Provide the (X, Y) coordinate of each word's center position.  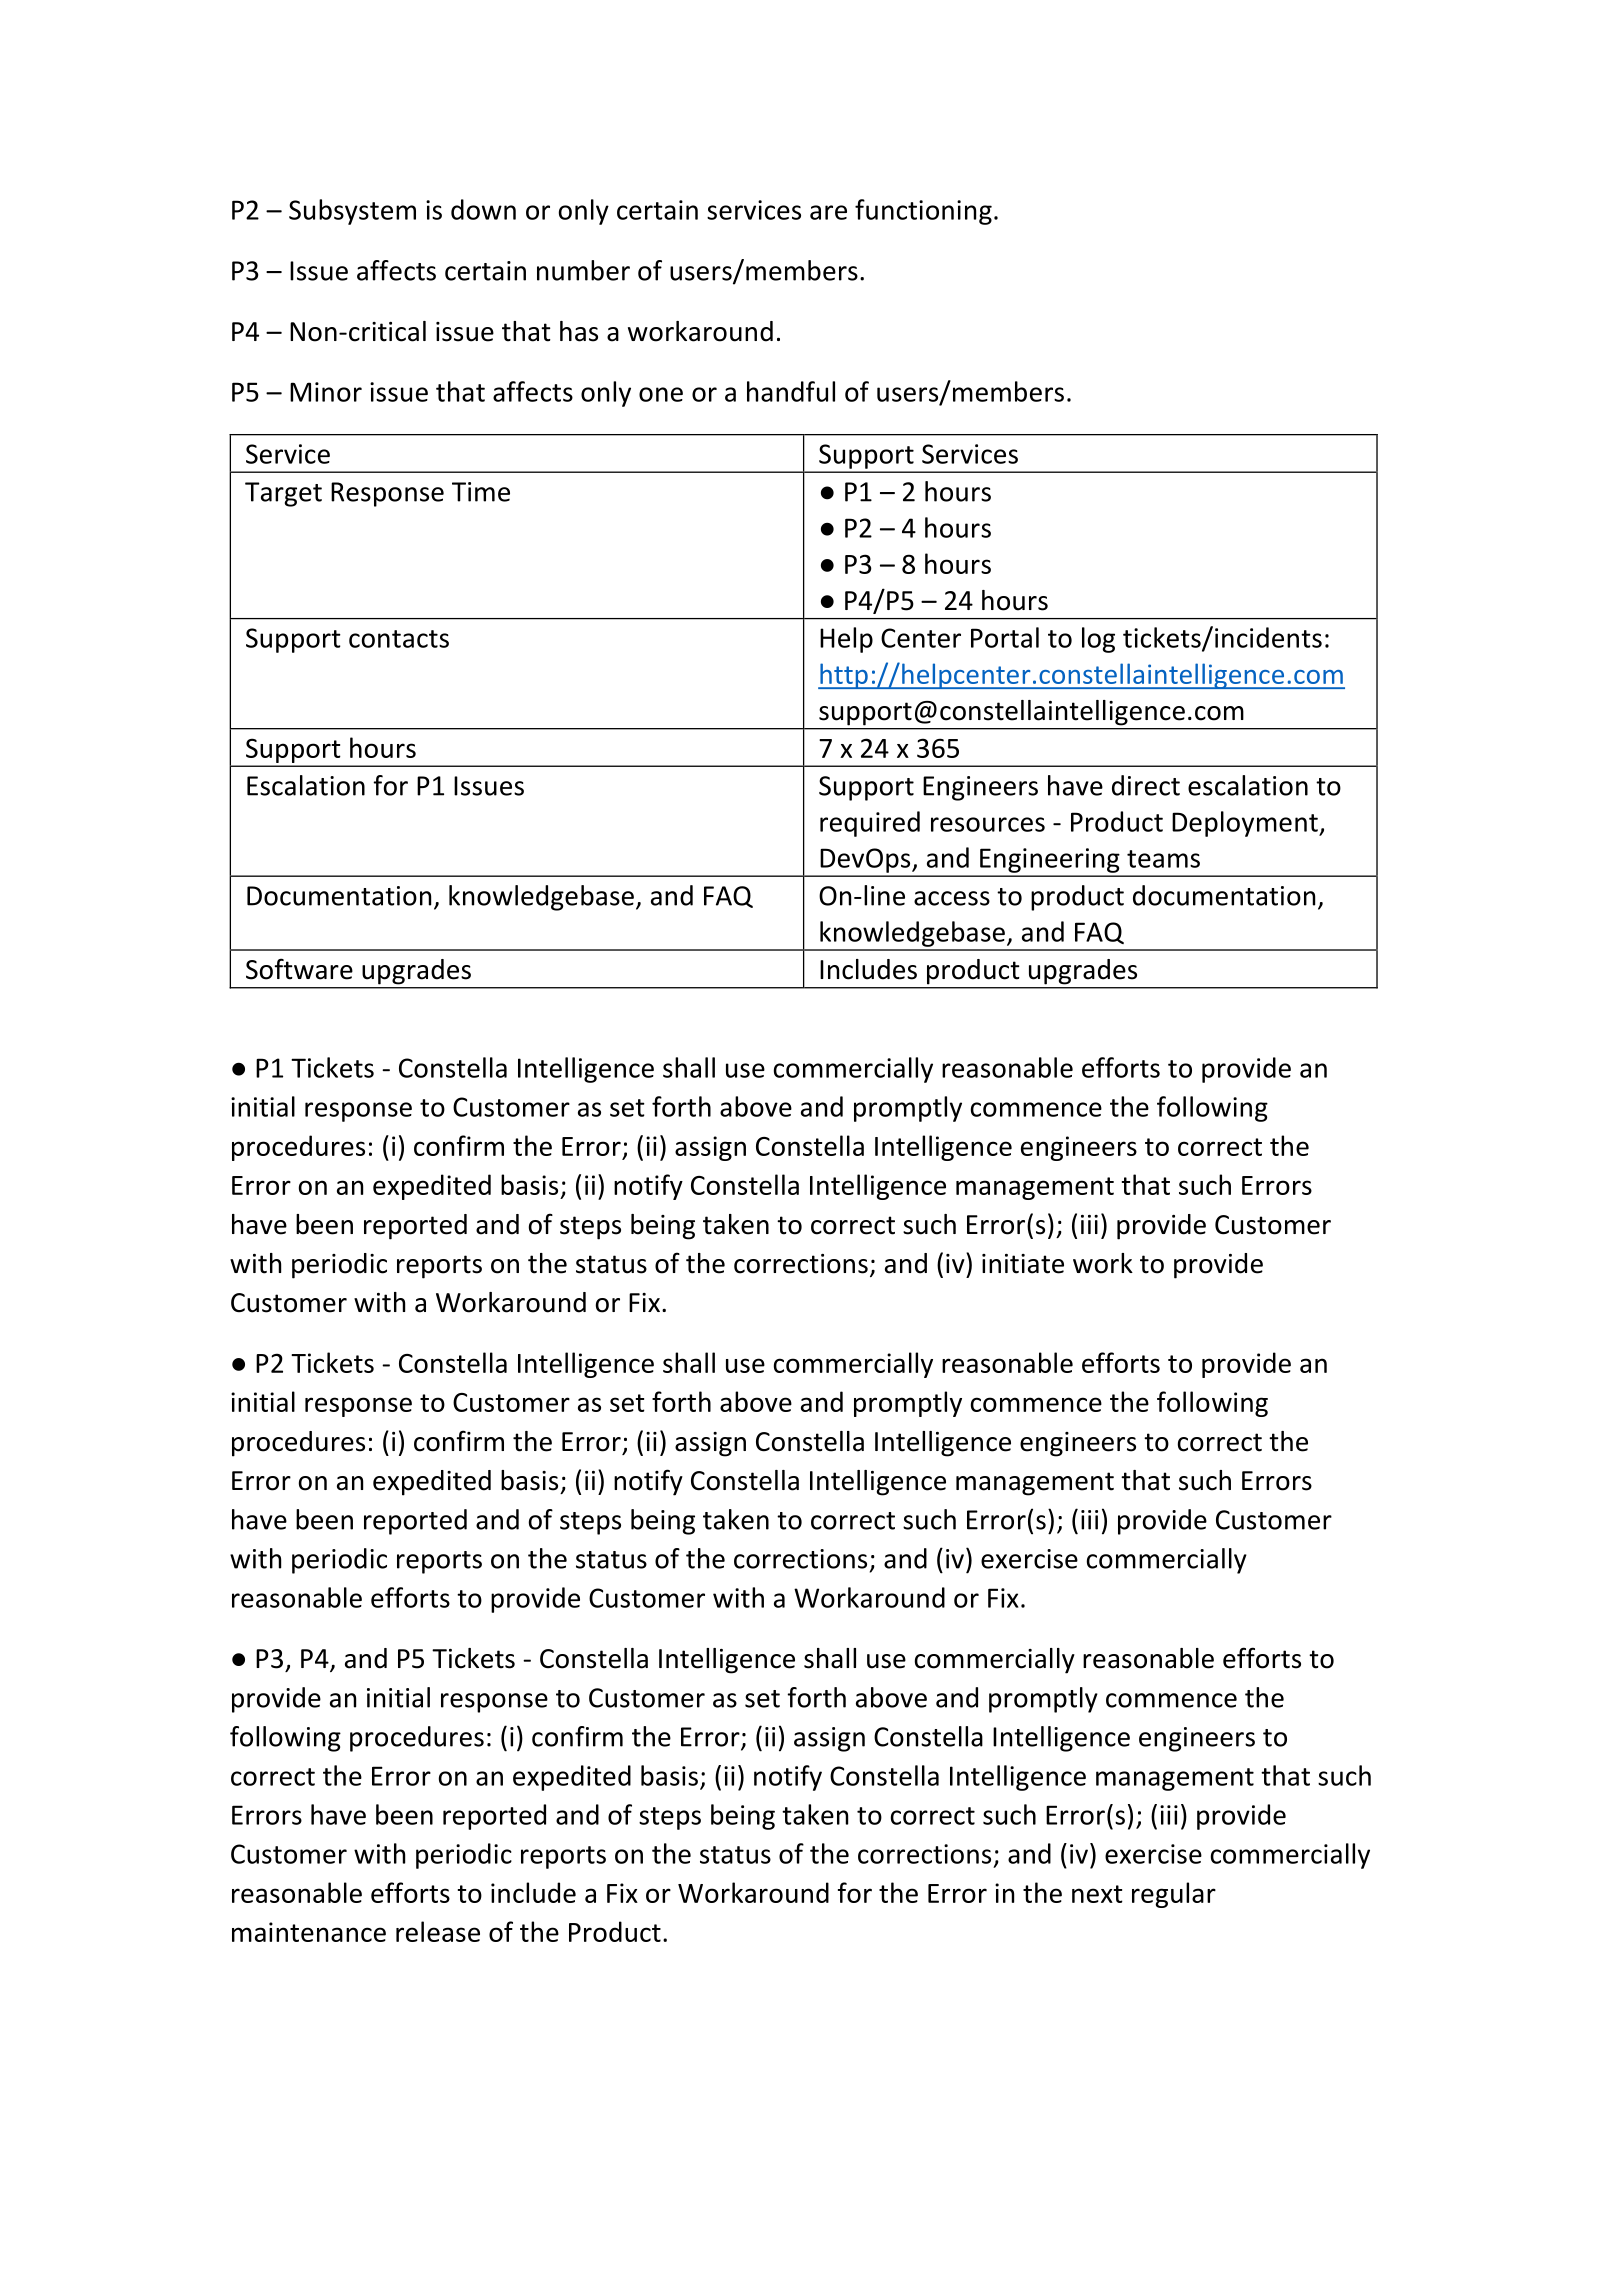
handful (791, 391)
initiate (1023, 1264)
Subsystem (352, 212)
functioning (923, 212)
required (870, 824)
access (952, 898)
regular (1174, 1895)
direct (1146, 785)
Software (299, 969)
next (1097, 1894)
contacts (399, 639)
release (438, 1931)
